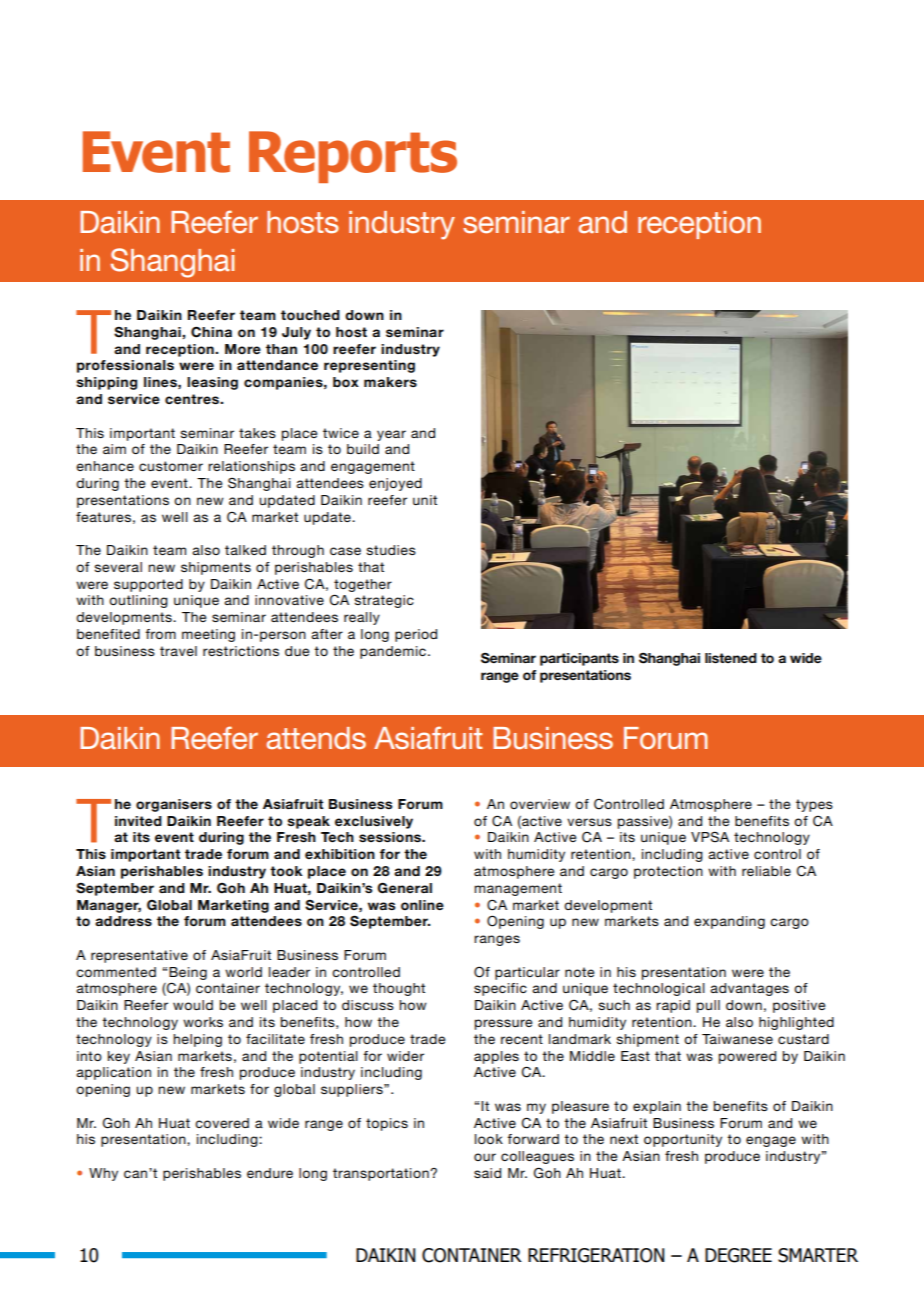 This screenshot has height=1308, width=924. Describe the element at coordinates (731, 658) in the screenshot. I see `listened` at that location.
